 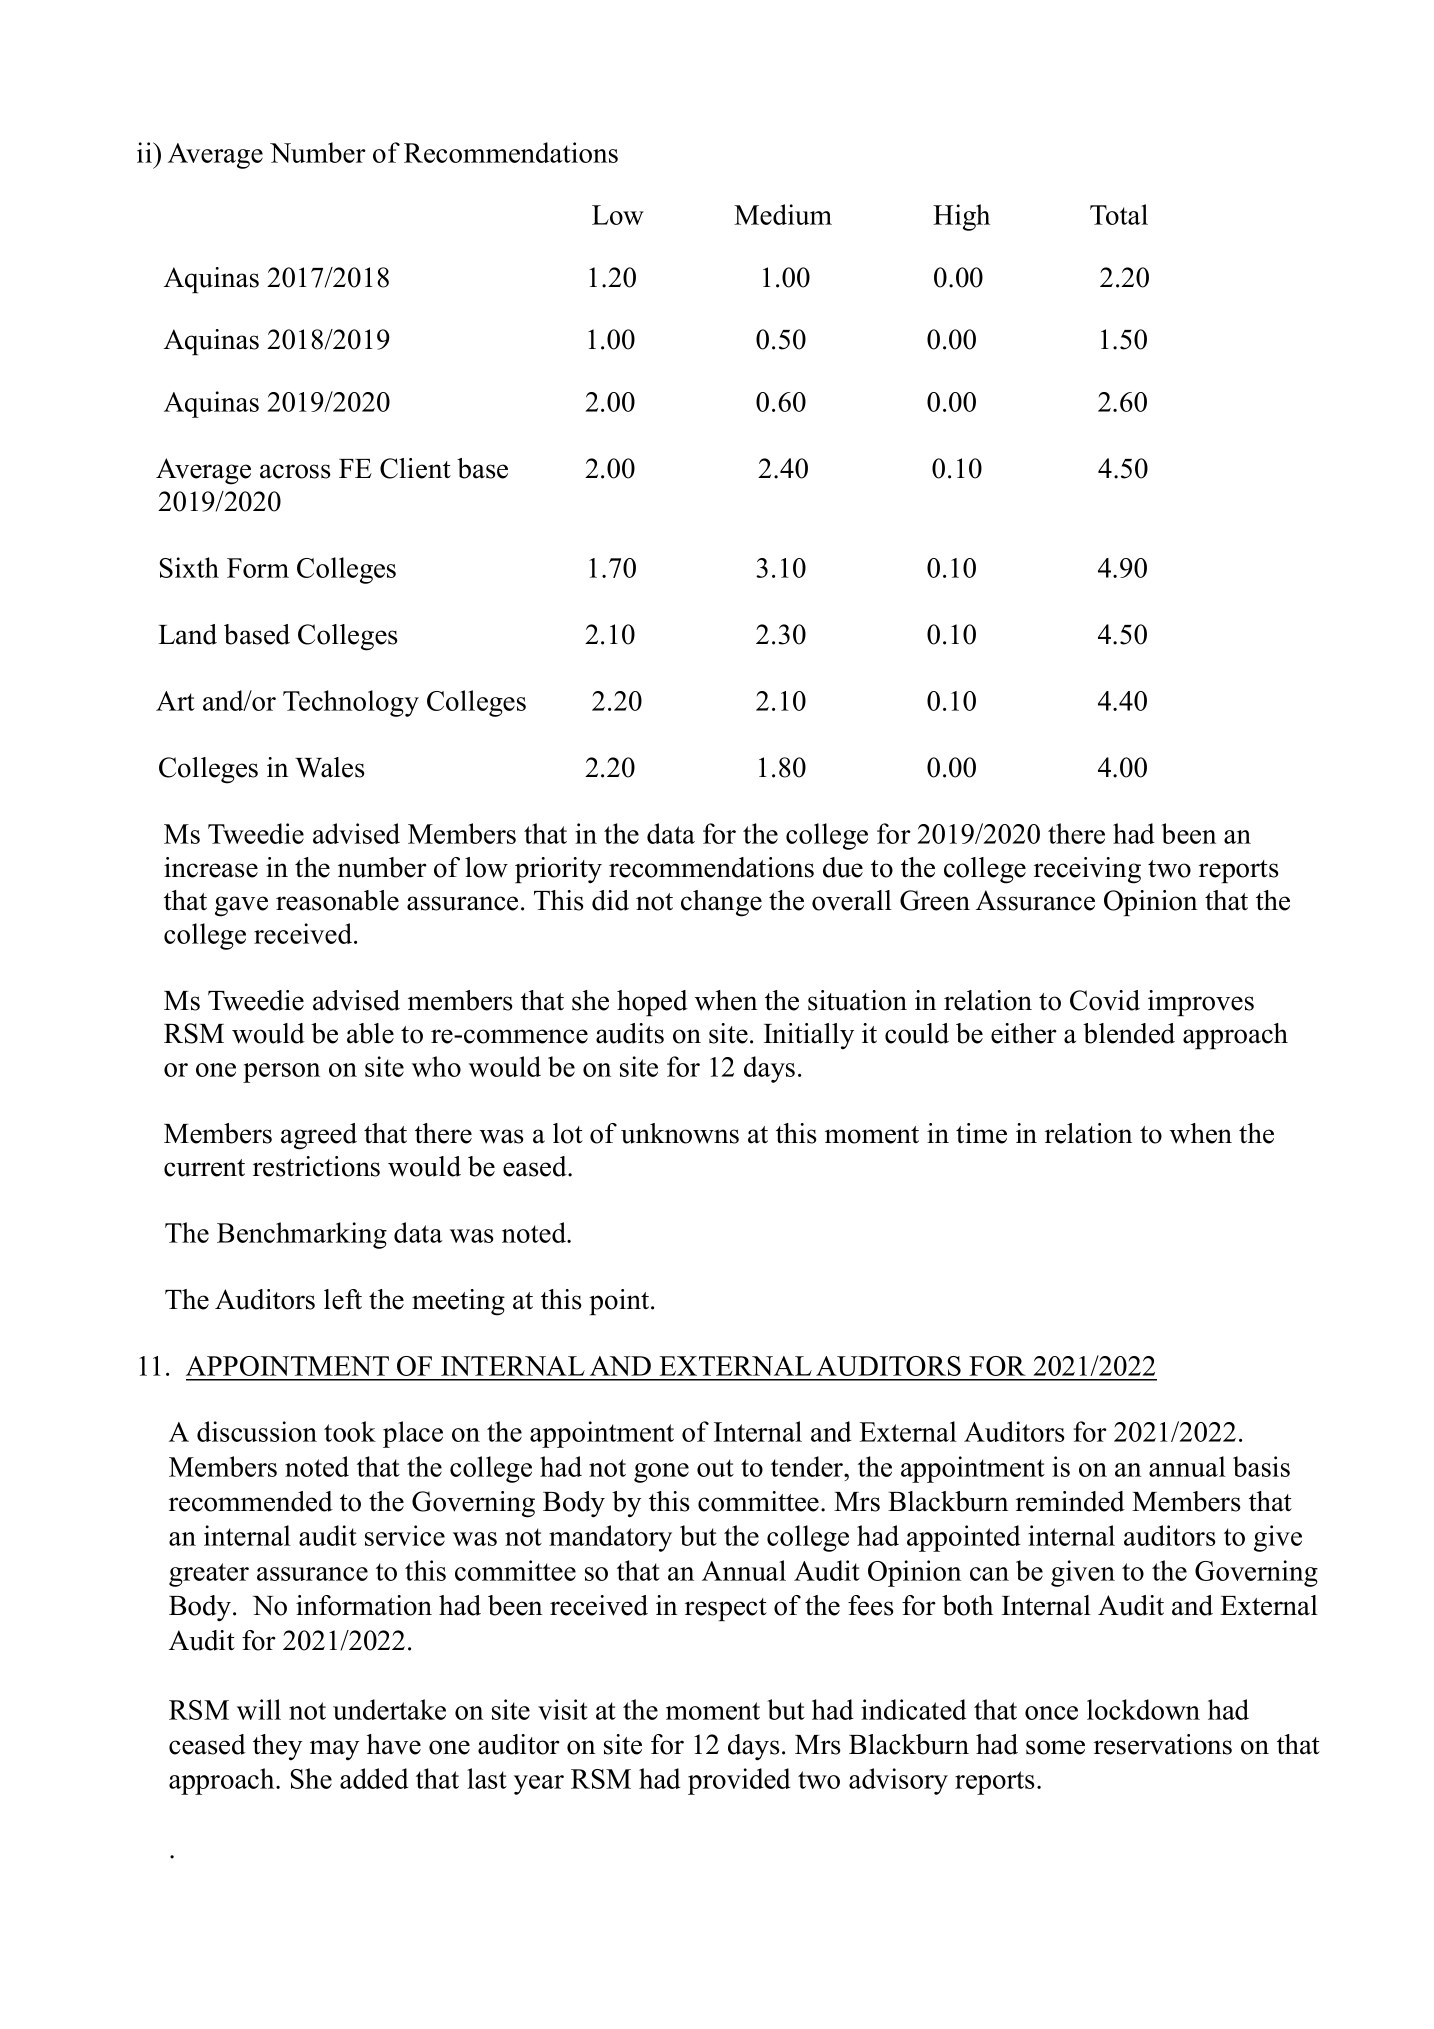 I want to click on Medium, so click(x=783, y=214).
